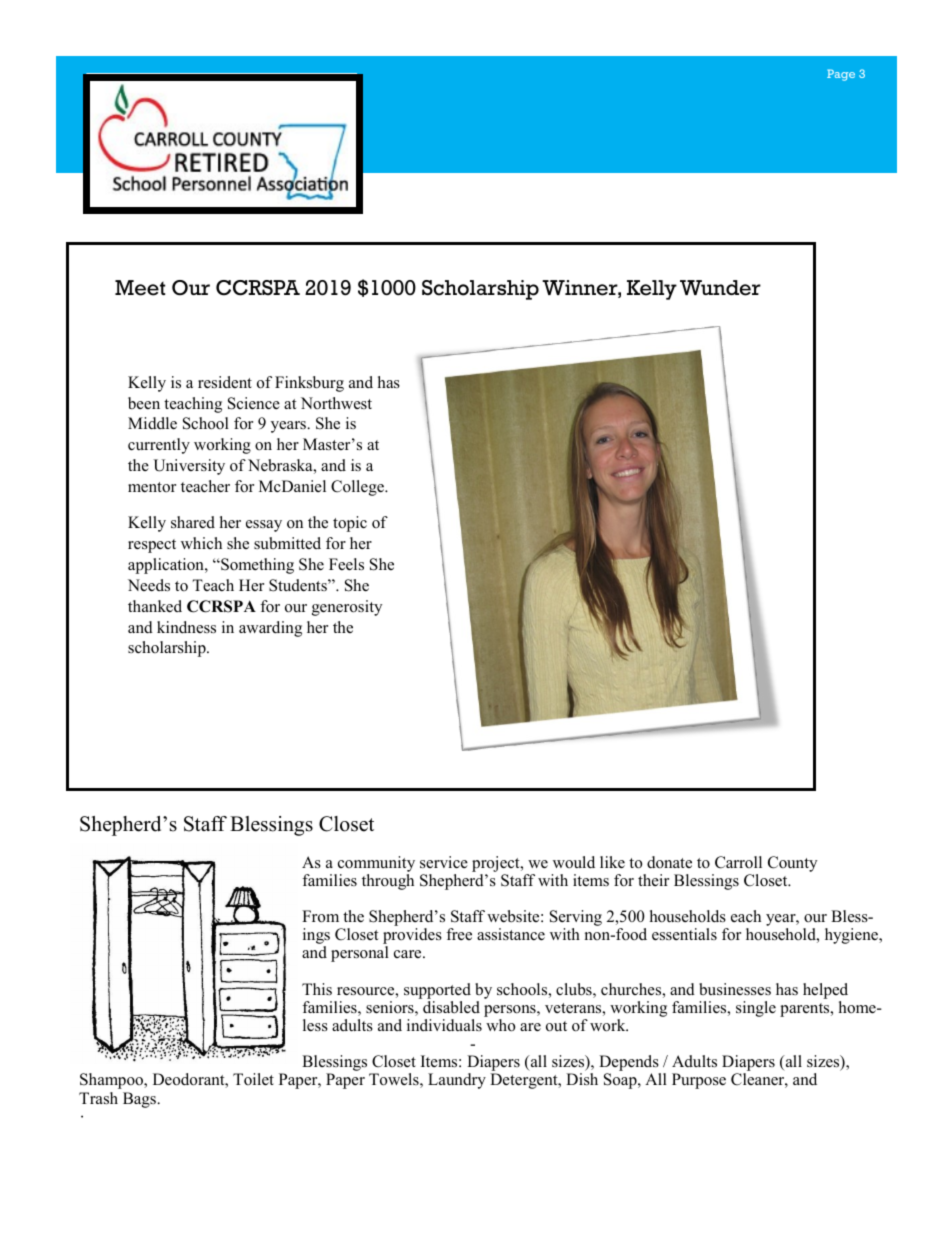  Describe the element at coordinates (699, 1081) in the screenshot. I see `Purpose` at that location.
